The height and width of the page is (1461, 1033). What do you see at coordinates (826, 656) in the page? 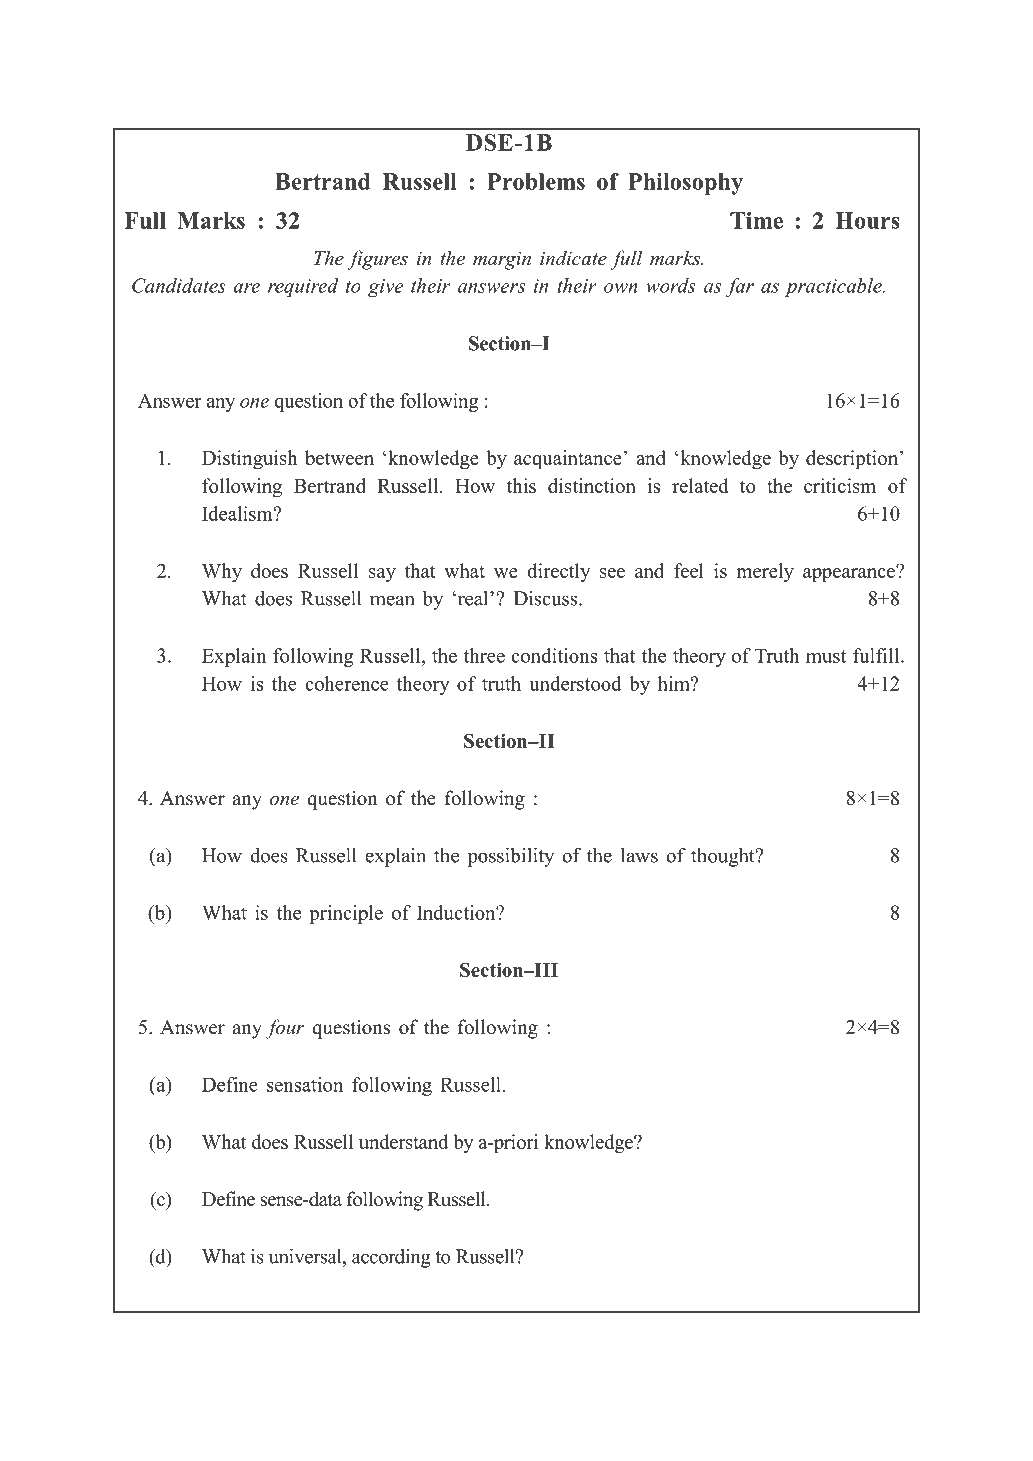
I see `must` at bounding box center [826, 656].
